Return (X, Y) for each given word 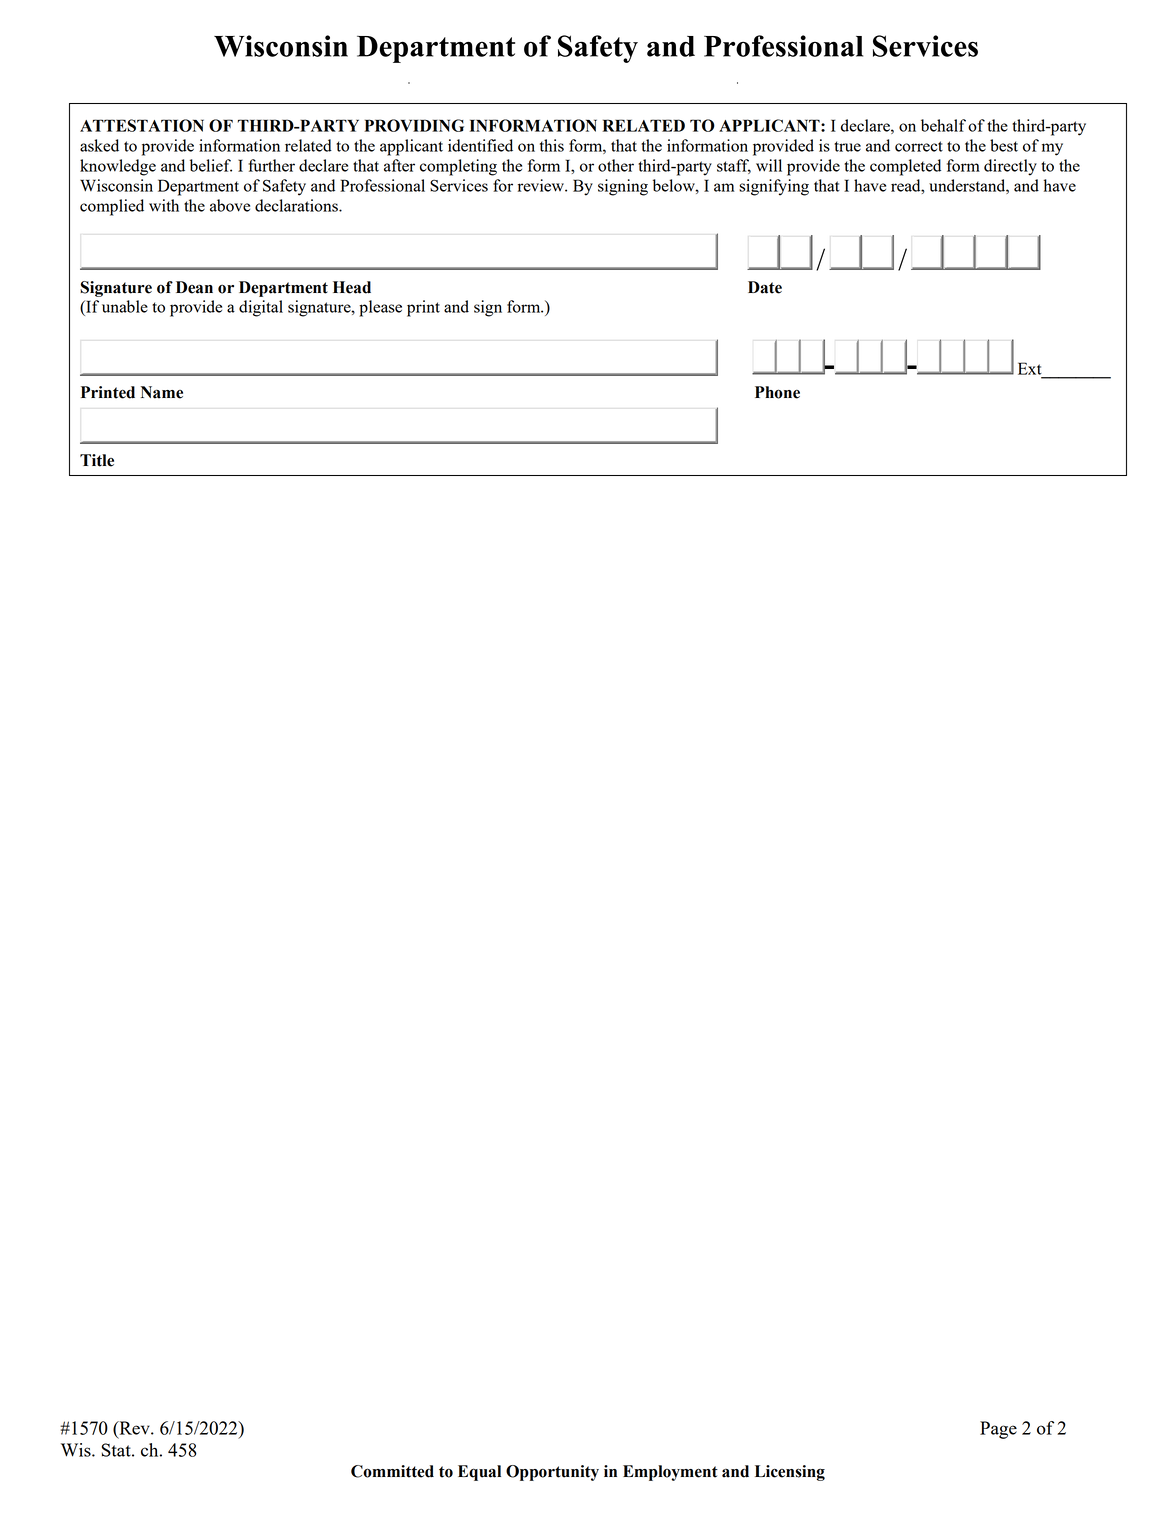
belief (211, 165)
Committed (392, 1471)
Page (998, 1430)
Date (765, 287)
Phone (777, 392)
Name (162, 392)
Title (97, 460)
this (552, 145)
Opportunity (552, 1473)
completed (905, 167)
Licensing (790, 1473)
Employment (670, 1473)
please (380, 308)
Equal (479, 1473)
